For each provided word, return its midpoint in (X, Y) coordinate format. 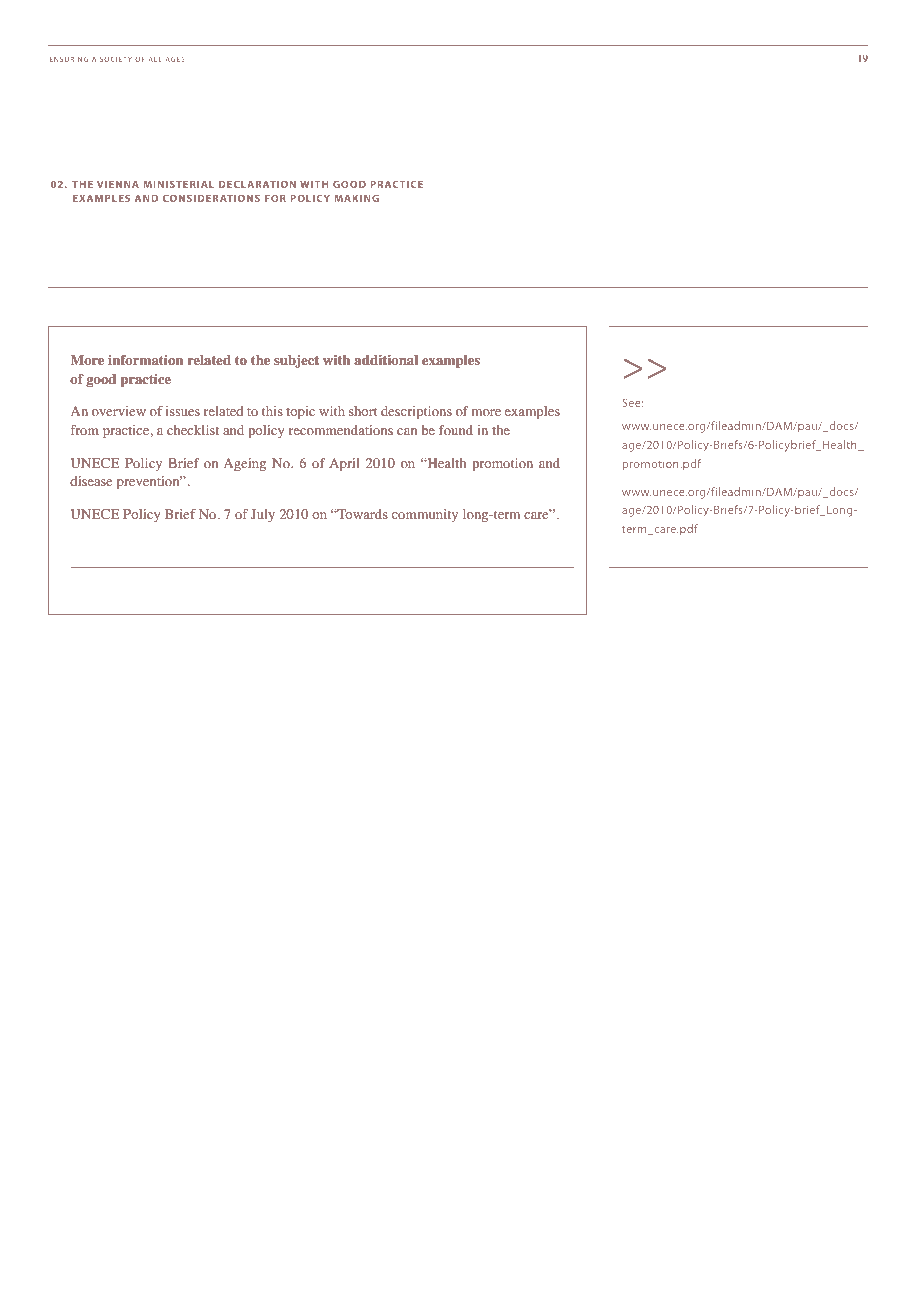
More (87, 360)
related (209, 360)
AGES (175, 59)
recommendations (341, 430)
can (407, 431)
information (145, 360)
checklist (193, 430)
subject (296, 361)
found (456, 430)
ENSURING (69, 59)
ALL (155, 59)
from (84, 430)
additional (386, 360)
